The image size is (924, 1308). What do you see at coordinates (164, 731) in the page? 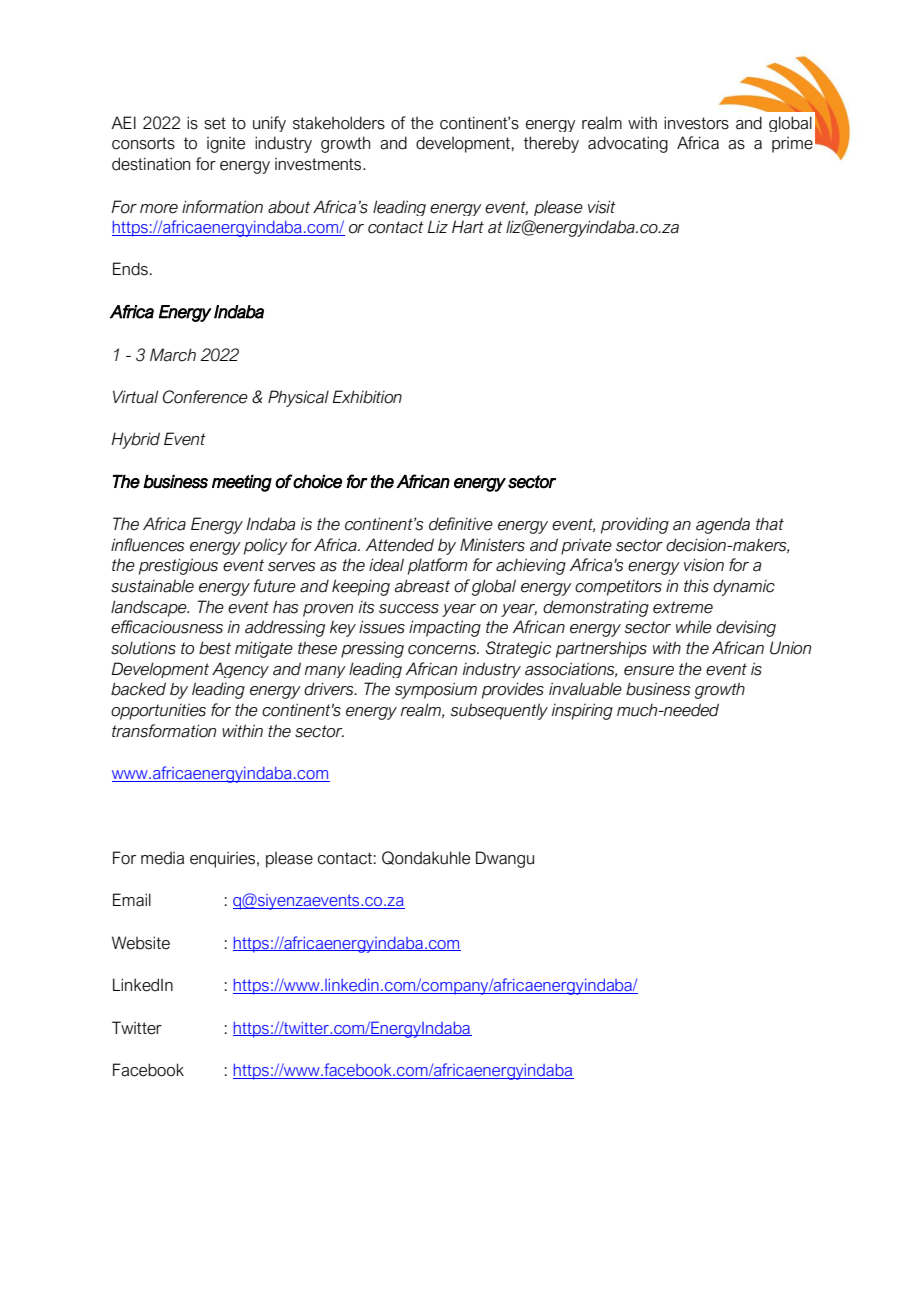
I see `transformation` at bounding box center [164, 731].
